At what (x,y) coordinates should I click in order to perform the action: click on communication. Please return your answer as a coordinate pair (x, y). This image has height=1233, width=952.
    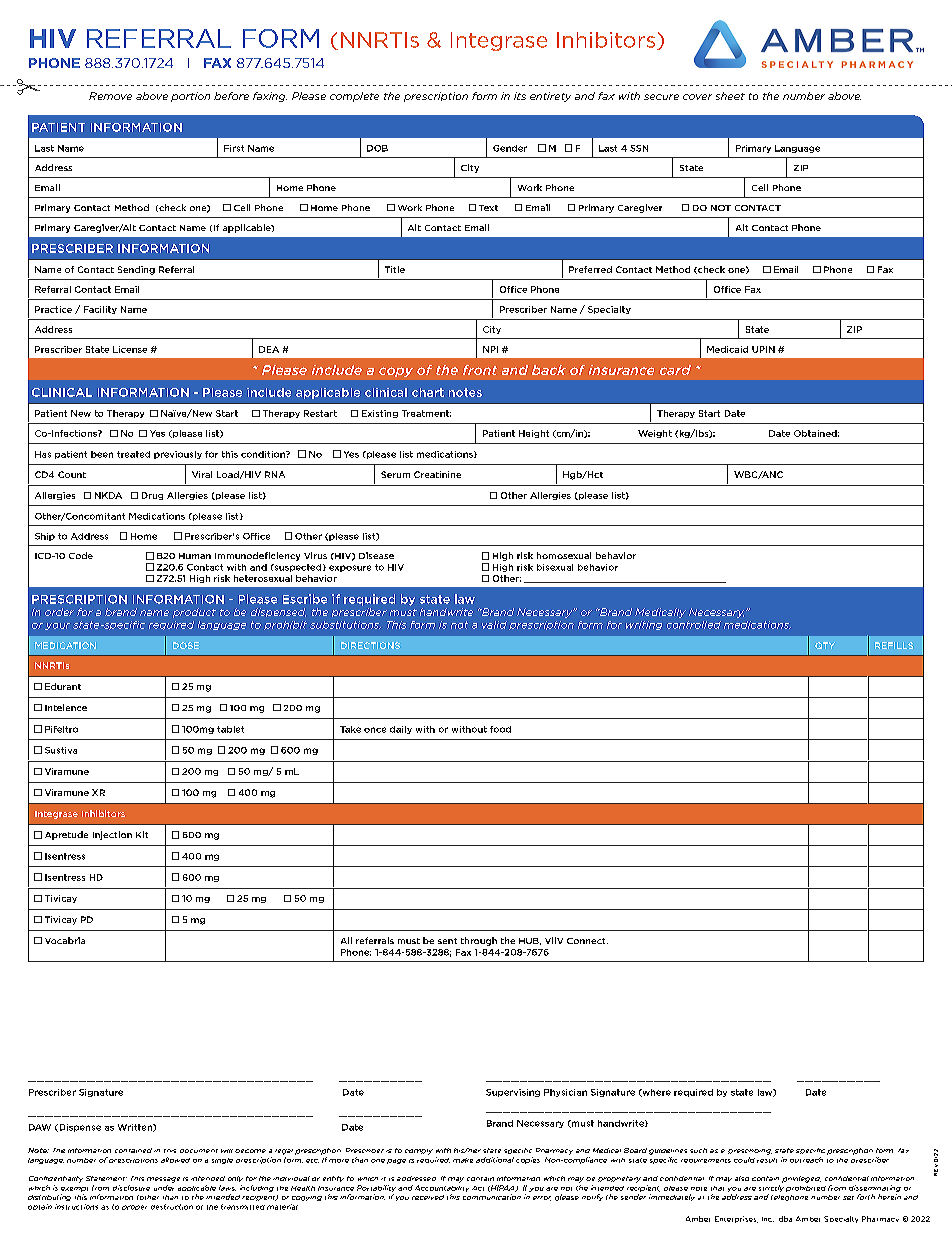
    Looking at the image, I should click on (492, 1197).
